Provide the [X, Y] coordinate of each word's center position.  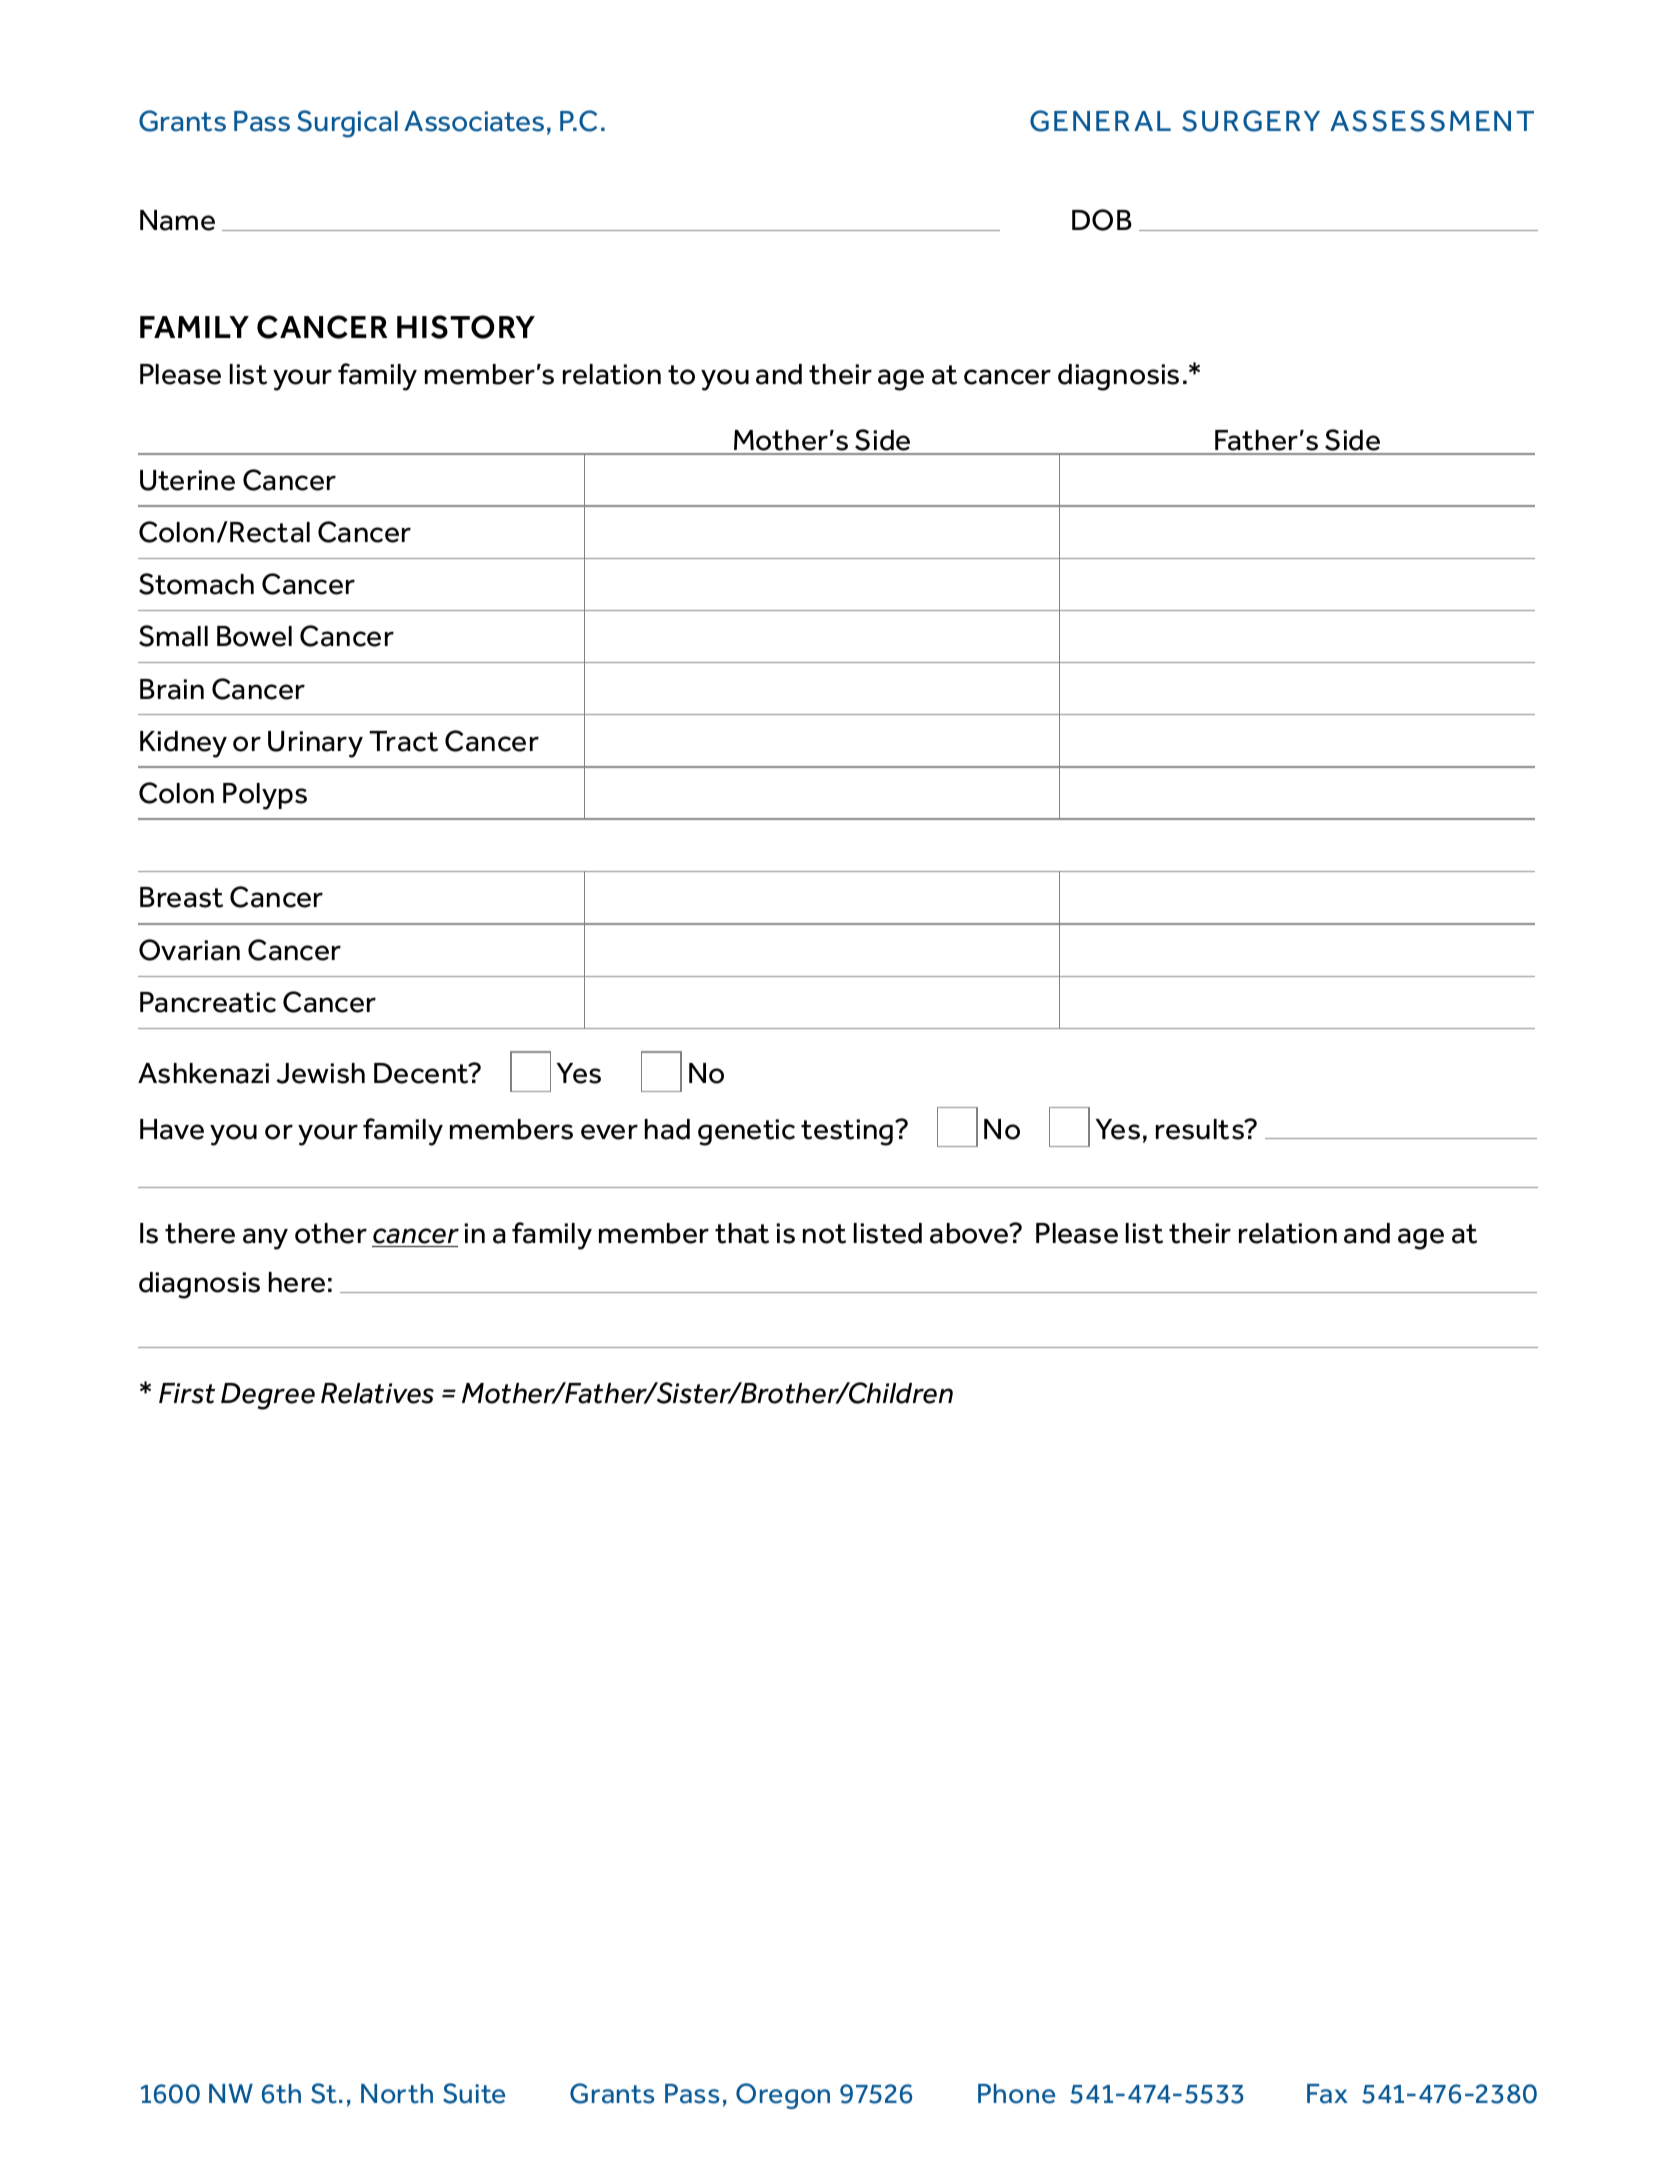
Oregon [783, 2096]
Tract [403, 741]
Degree [268, 1396]
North [397, 2094]
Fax [1327, 2094]
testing [848, 1132]
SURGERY [1251, 121]
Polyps [265, 796]
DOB [1102, 220]
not [824, 1234]
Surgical [347, 124]
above [970, 1233]
